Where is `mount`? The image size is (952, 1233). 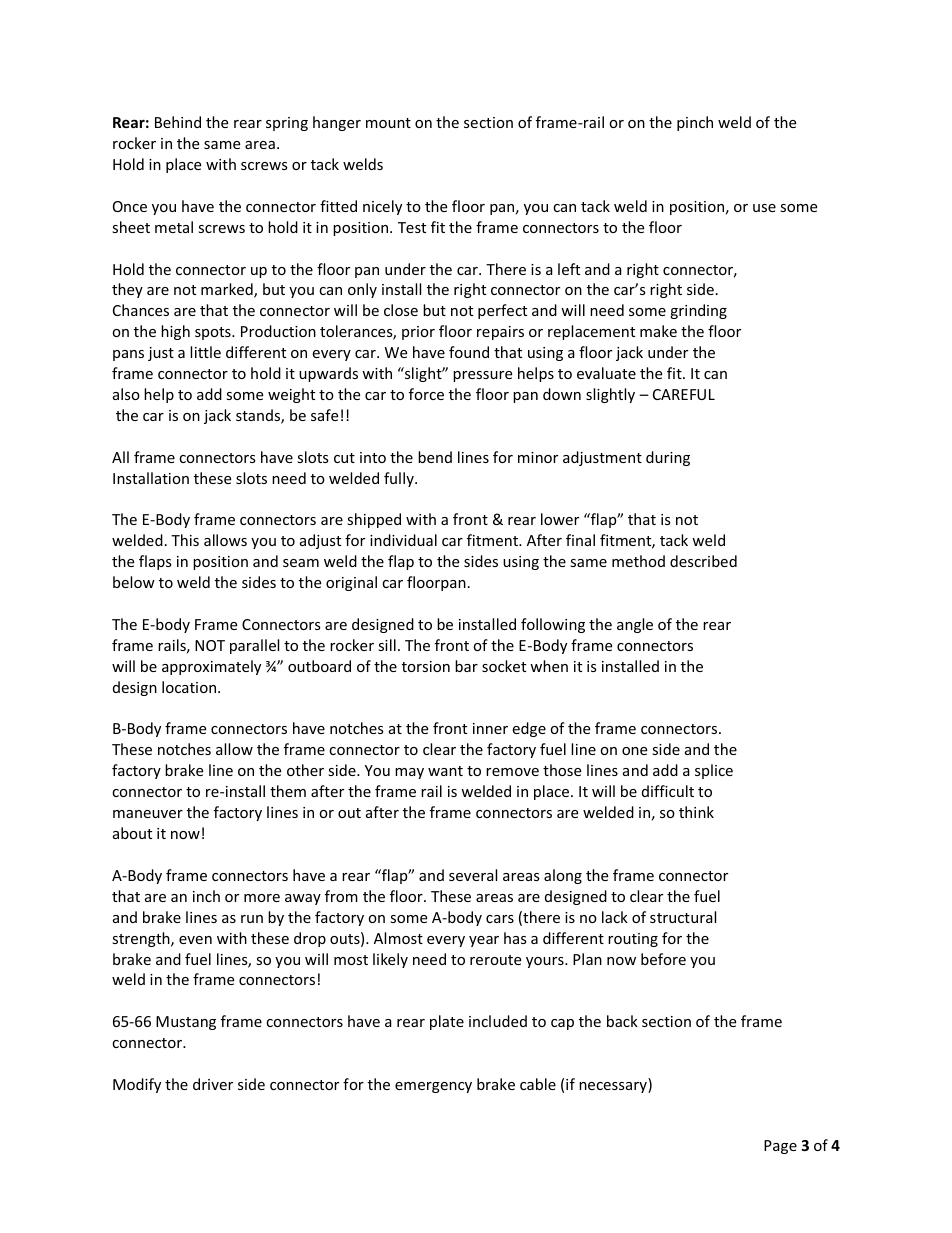
mount is located at coordinates (388, 123).
